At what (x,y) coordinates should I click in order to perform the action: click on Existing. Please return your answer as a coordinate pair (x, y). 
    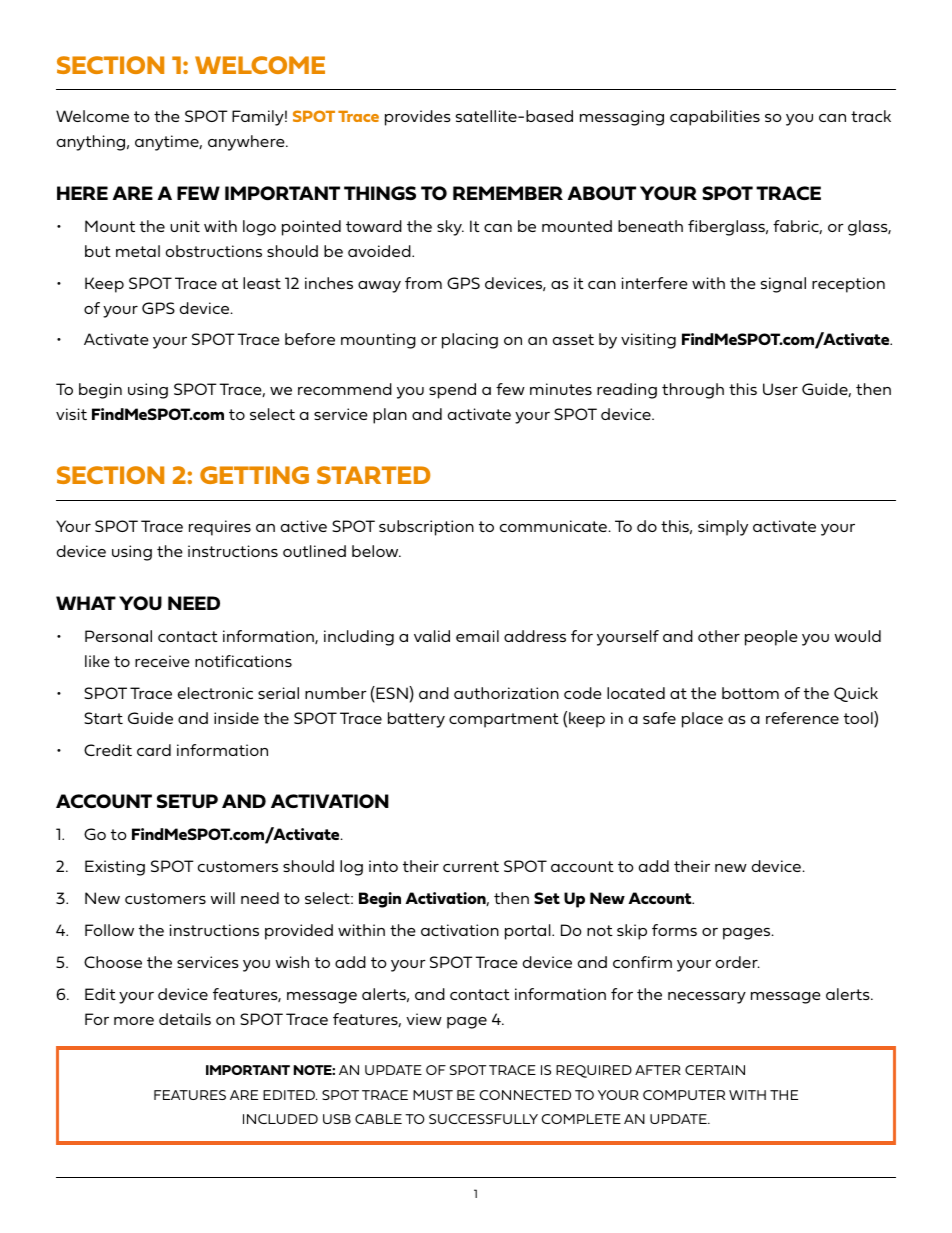
    Looking at the image, I should click on (115, 868).
